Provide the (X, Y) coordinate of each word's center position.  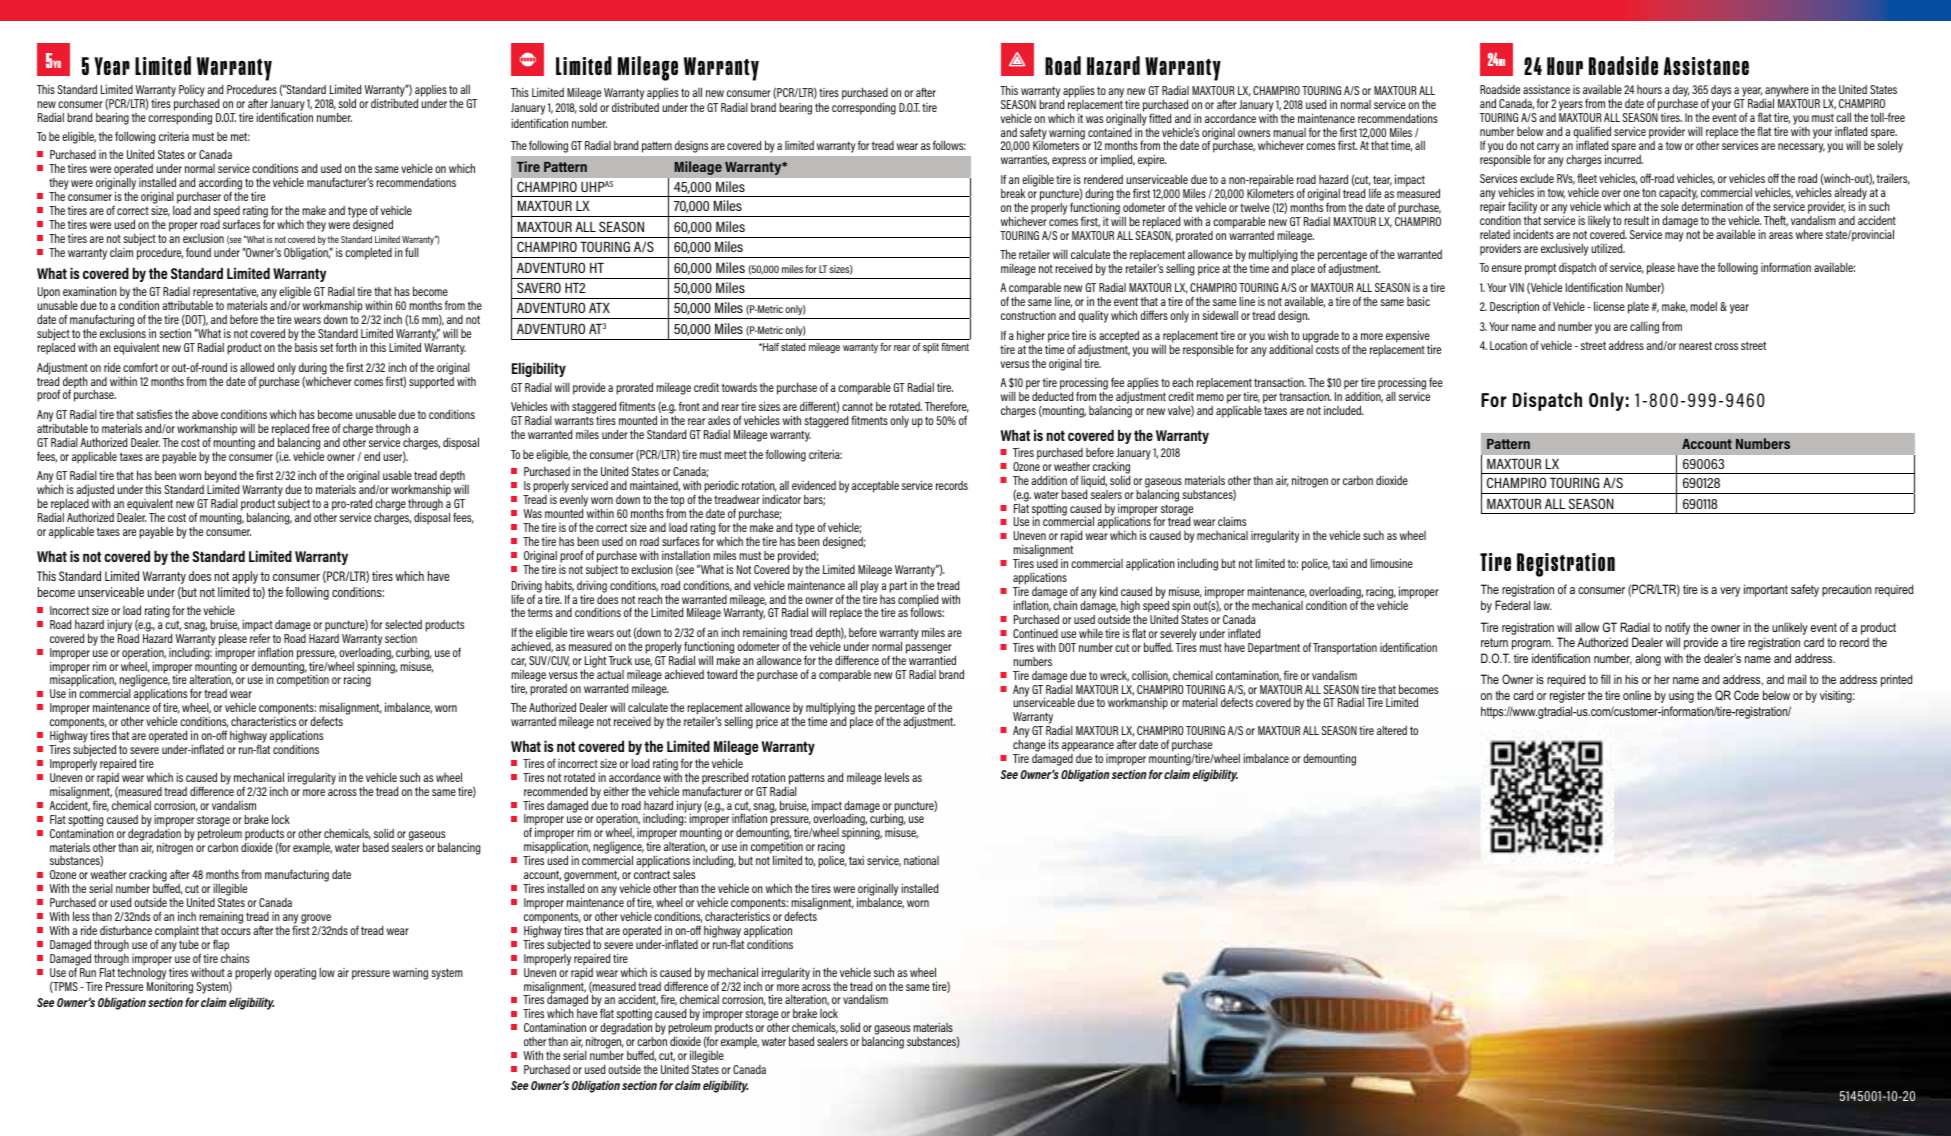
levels (897, 777)
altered (1392, 730)
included (1343, 410)
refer (260, 637)
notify (1677, 628)
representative (225, 294)
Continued (1035, 633)
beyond (219, 478)
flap (221, 945)
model (1703, 306)
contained (1110, 131)
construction (1028, 315)
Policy (192, 92)
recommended (555, 791)
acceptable (875, 487)
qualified (1592, 133)
